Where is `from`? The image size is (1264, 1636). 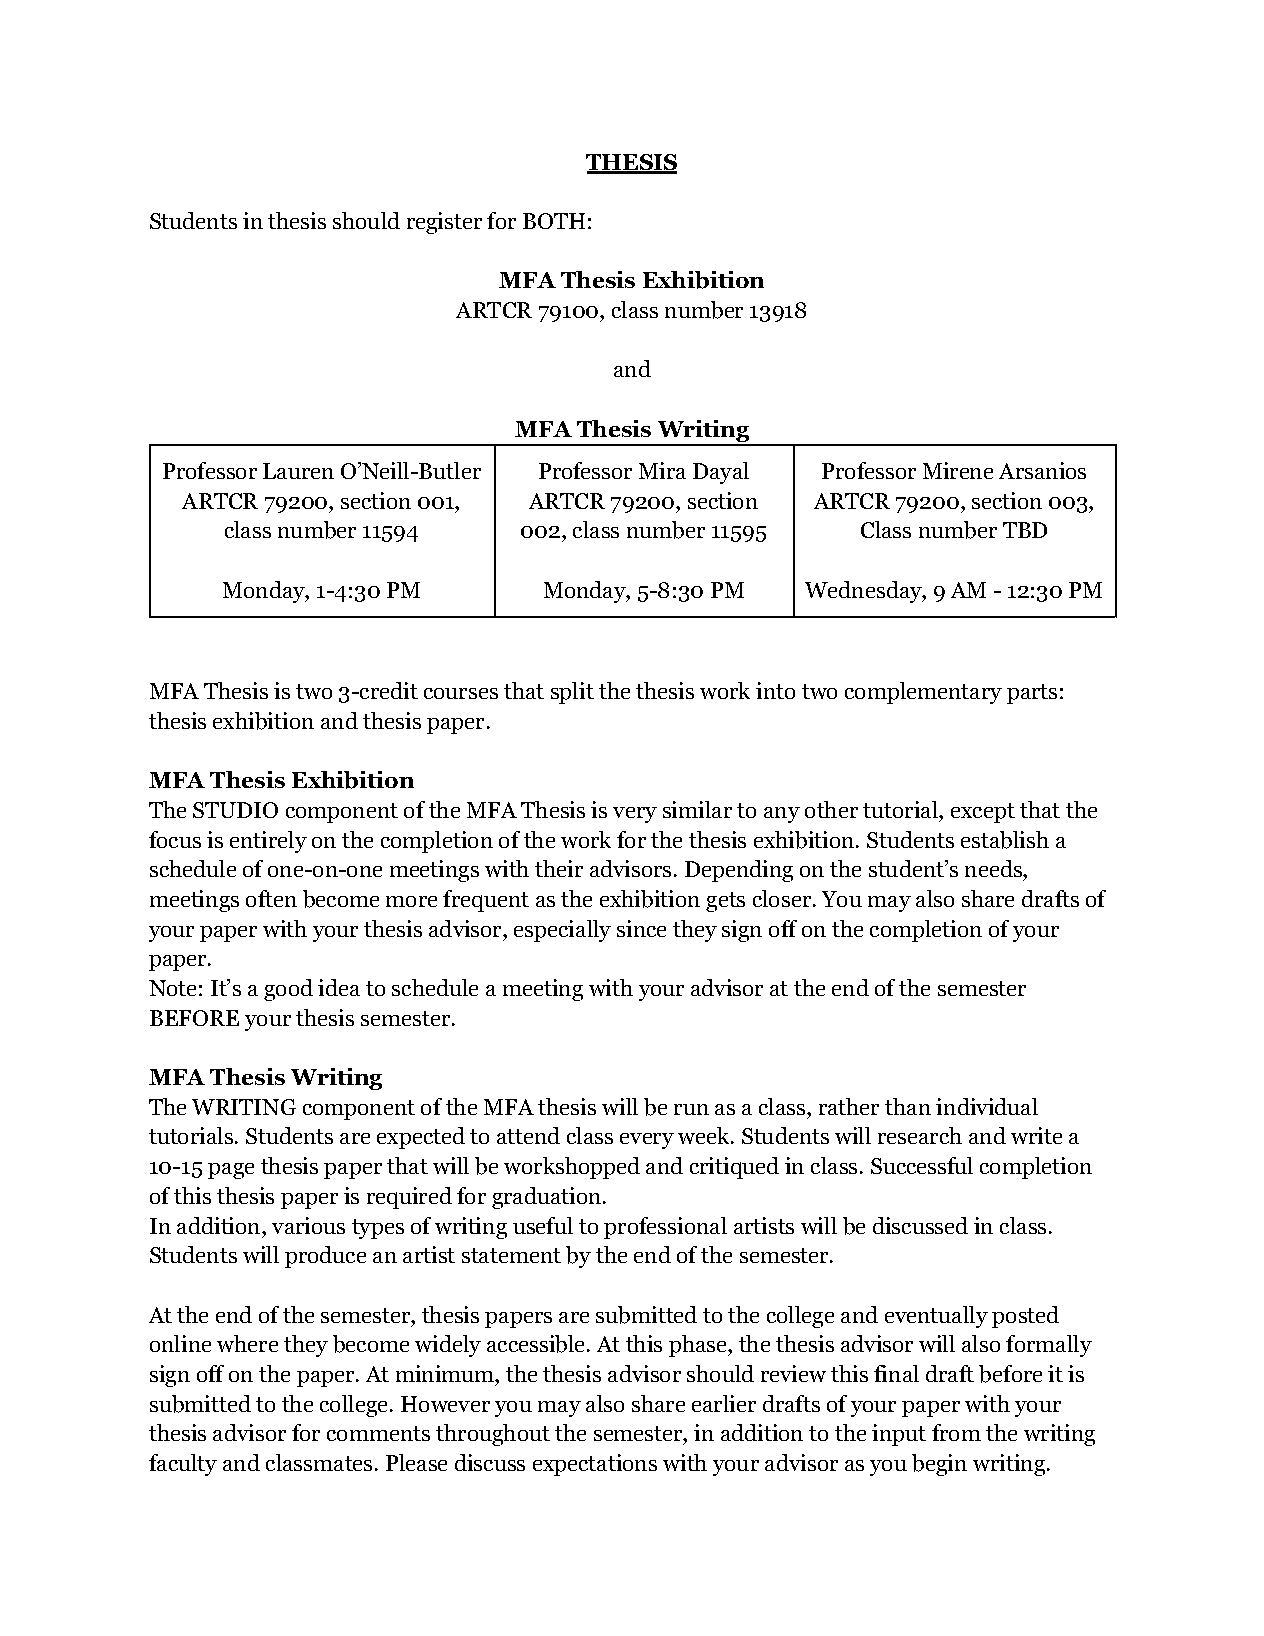
from is located at coordinates (956, 1432).
